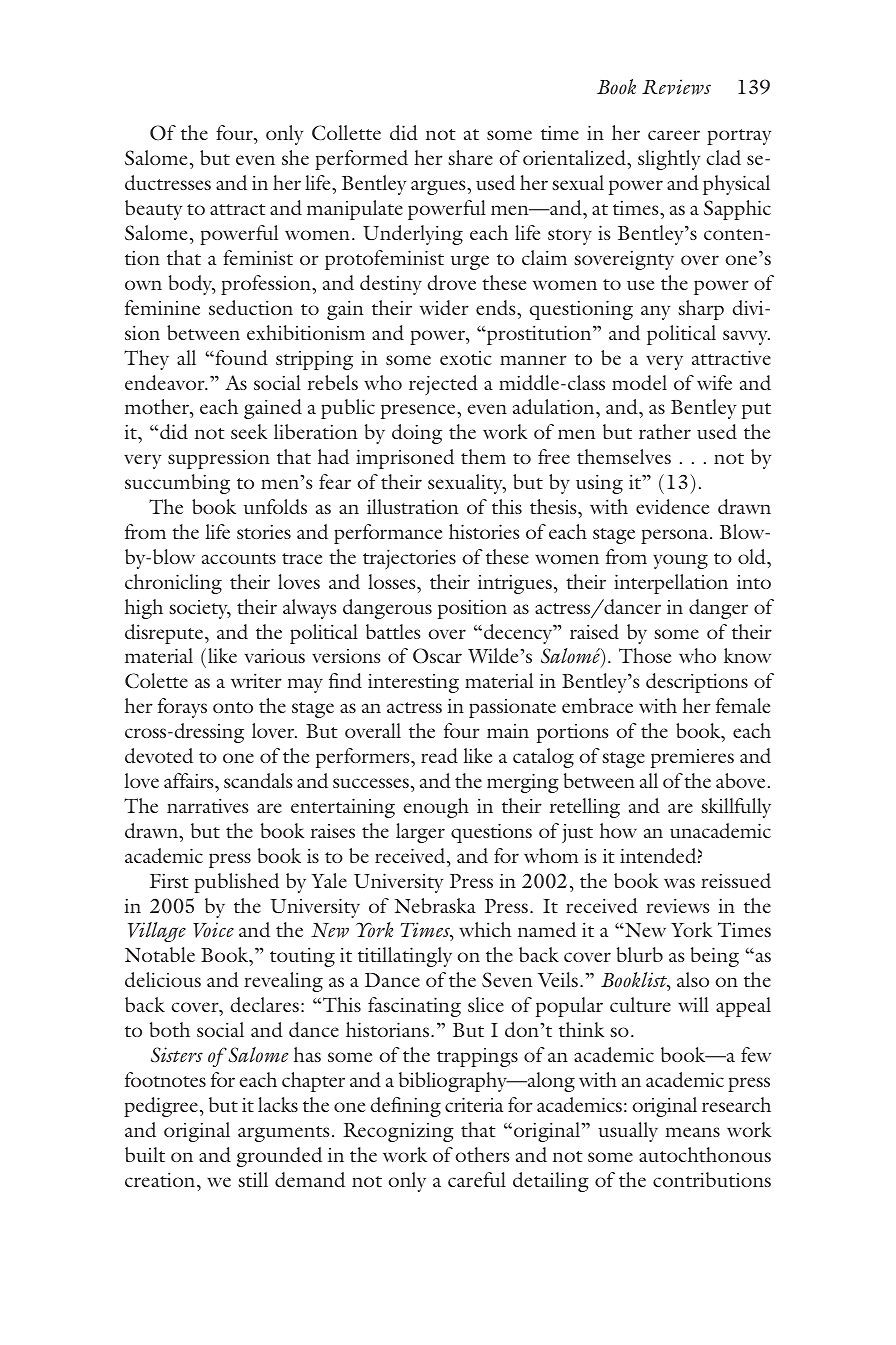 This image has height=1345, width=896. What do you see at coordinates (154, 210) in the image?
I see `beauty` at bounding box center [154, 210].
